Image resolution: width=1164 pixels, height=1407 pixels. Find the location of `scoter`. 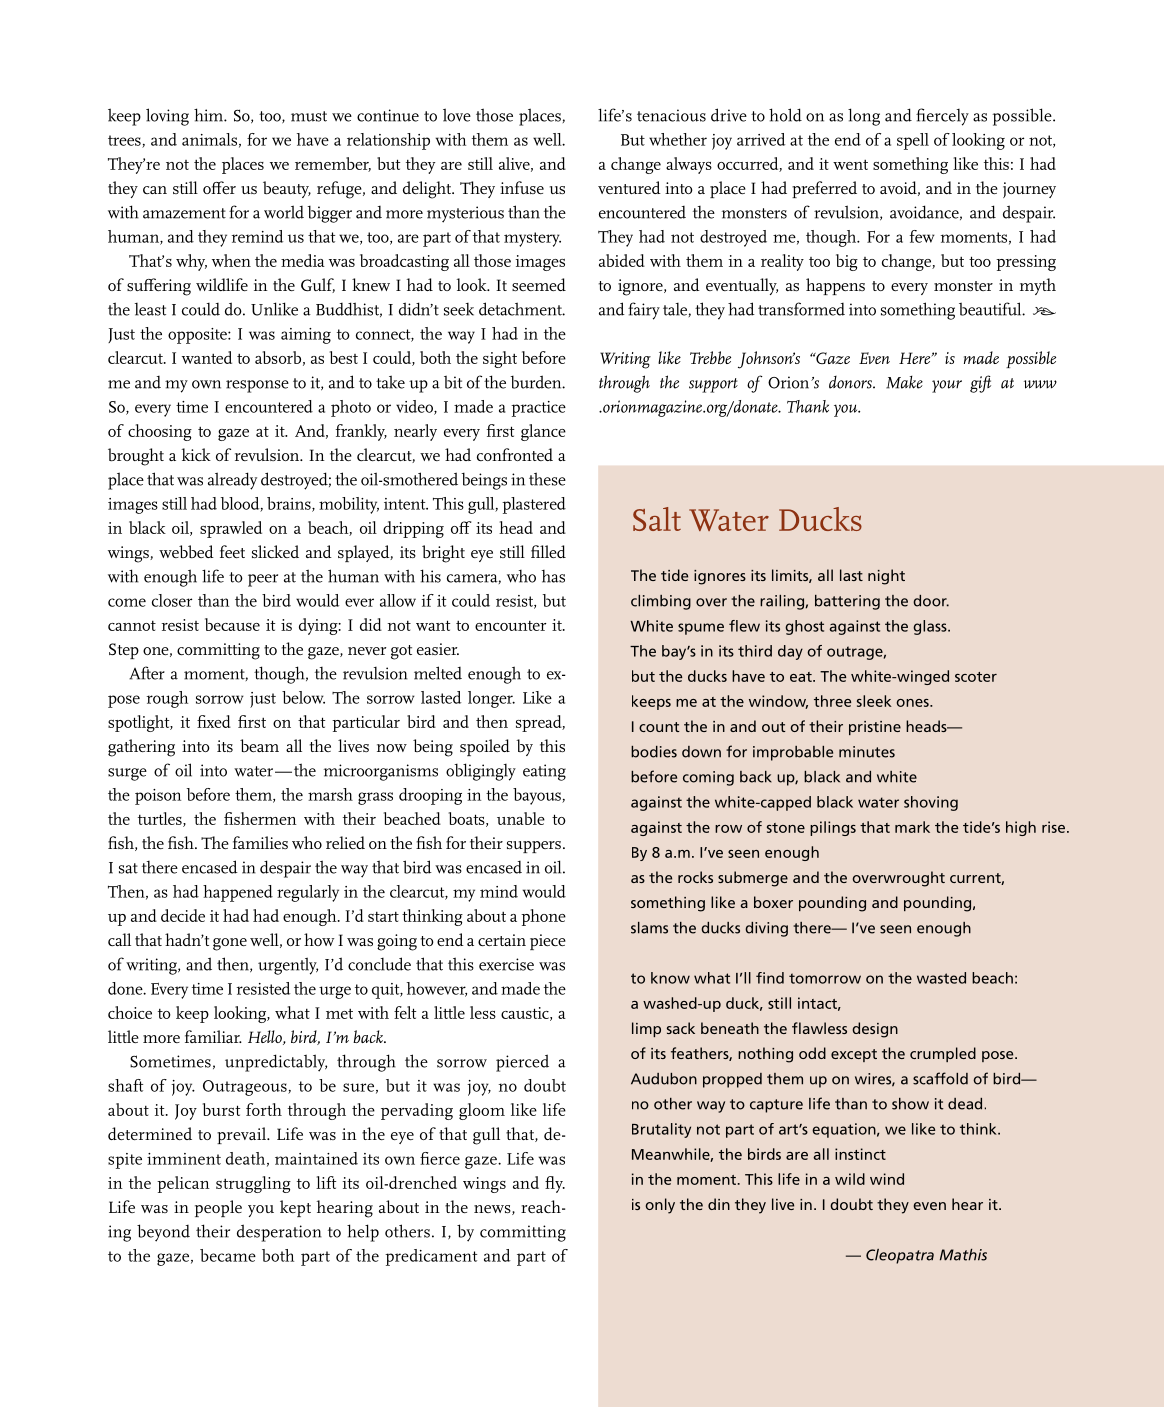

scoter is located at coordinates (976, 677).
